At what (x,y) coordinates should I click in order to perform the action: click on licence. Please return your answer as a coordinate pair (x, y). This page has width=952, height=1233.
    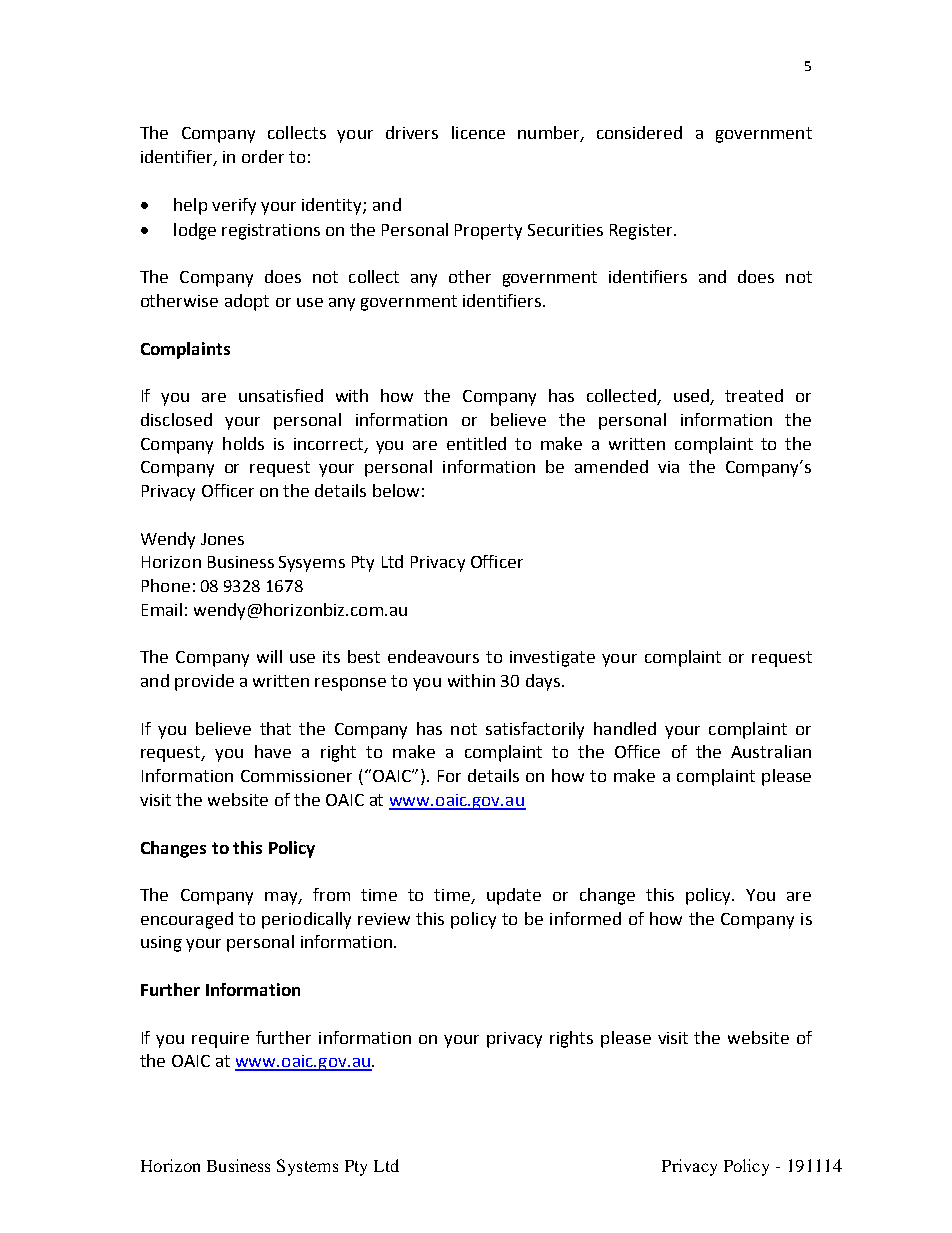
    Looking at the image, I should click on (478, 132).
